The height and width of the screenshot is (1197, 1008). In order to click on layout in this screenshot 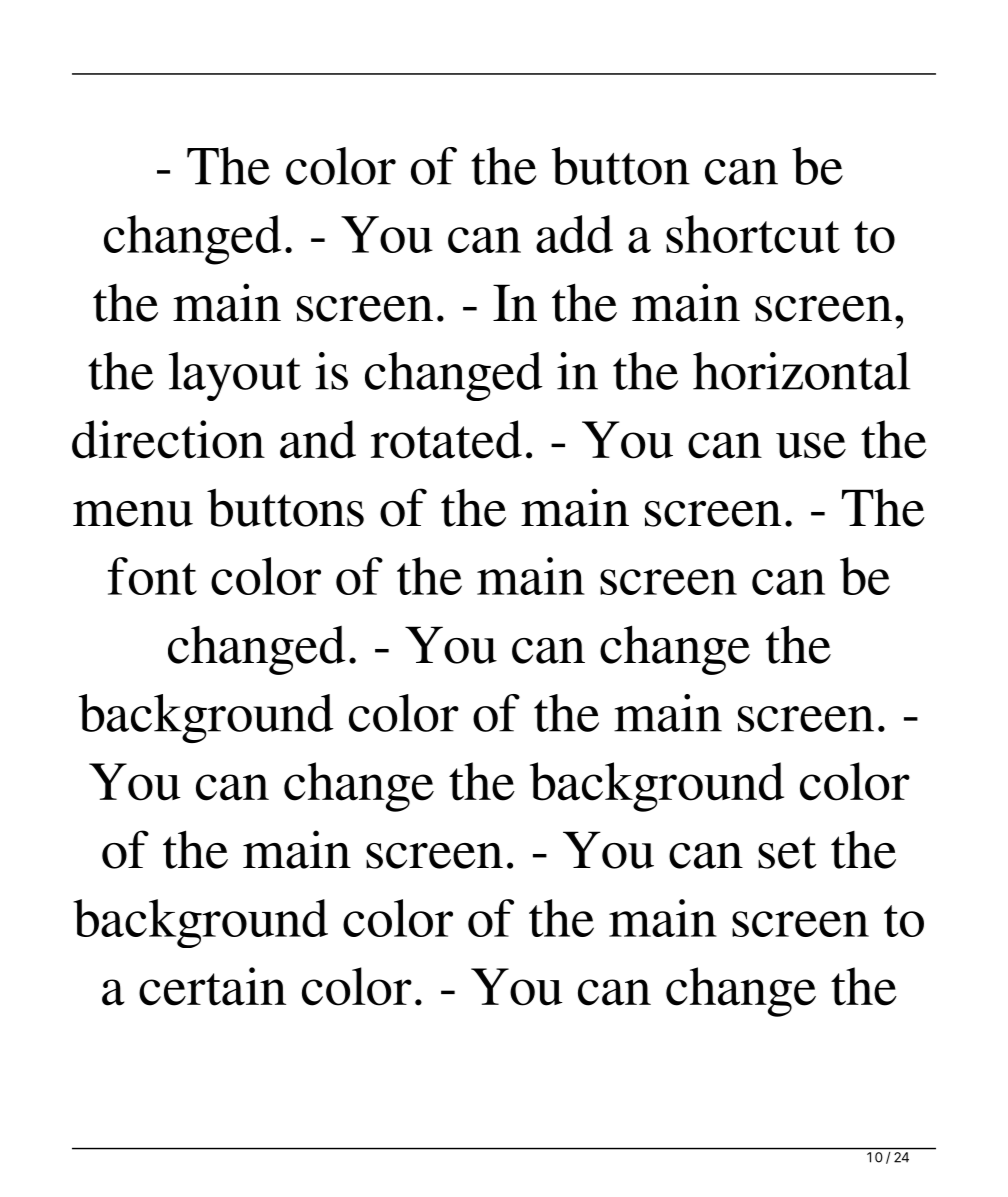, I will do `click(235, 376)`.
